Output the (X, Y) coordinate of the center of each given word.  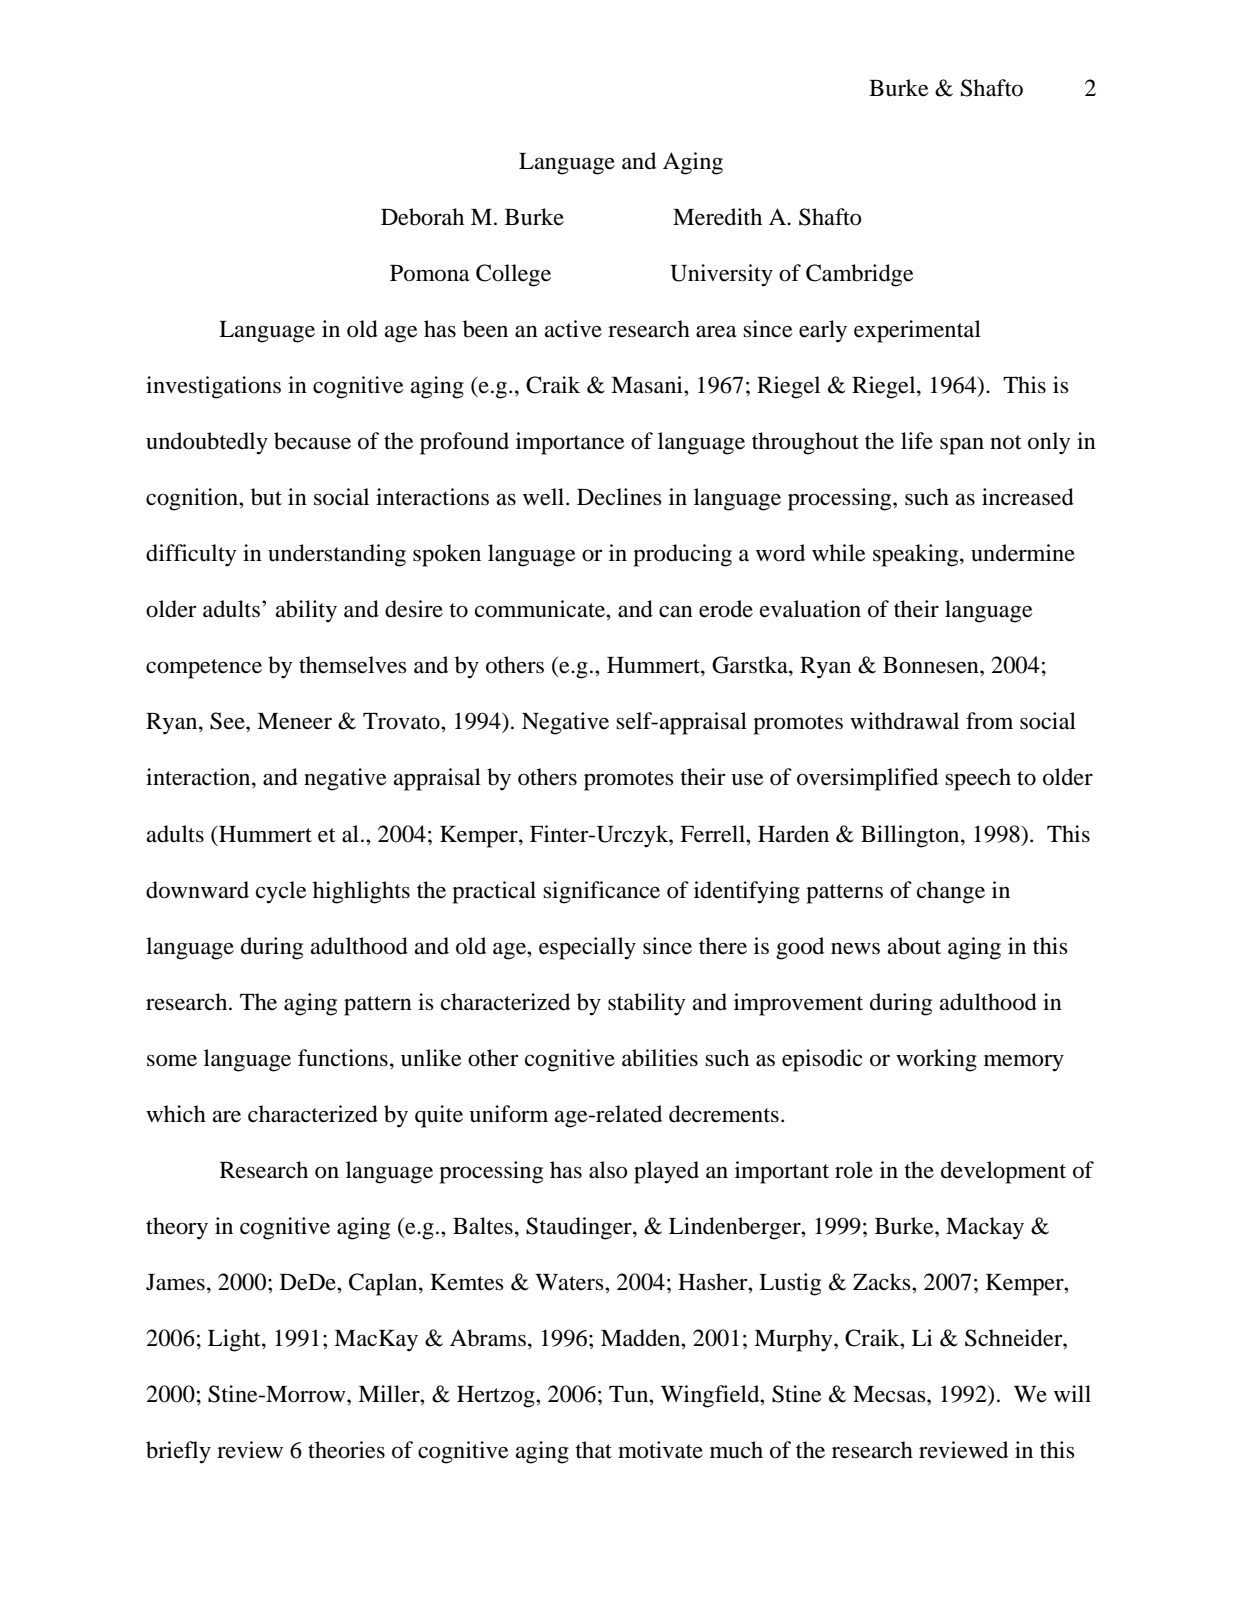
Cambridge (860, 275)
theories (346, 1450)
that (593, 1450)
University (721, 275)
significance (601, 892)
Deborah (422, 217)
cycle (281, 892)
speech (978, 779)
